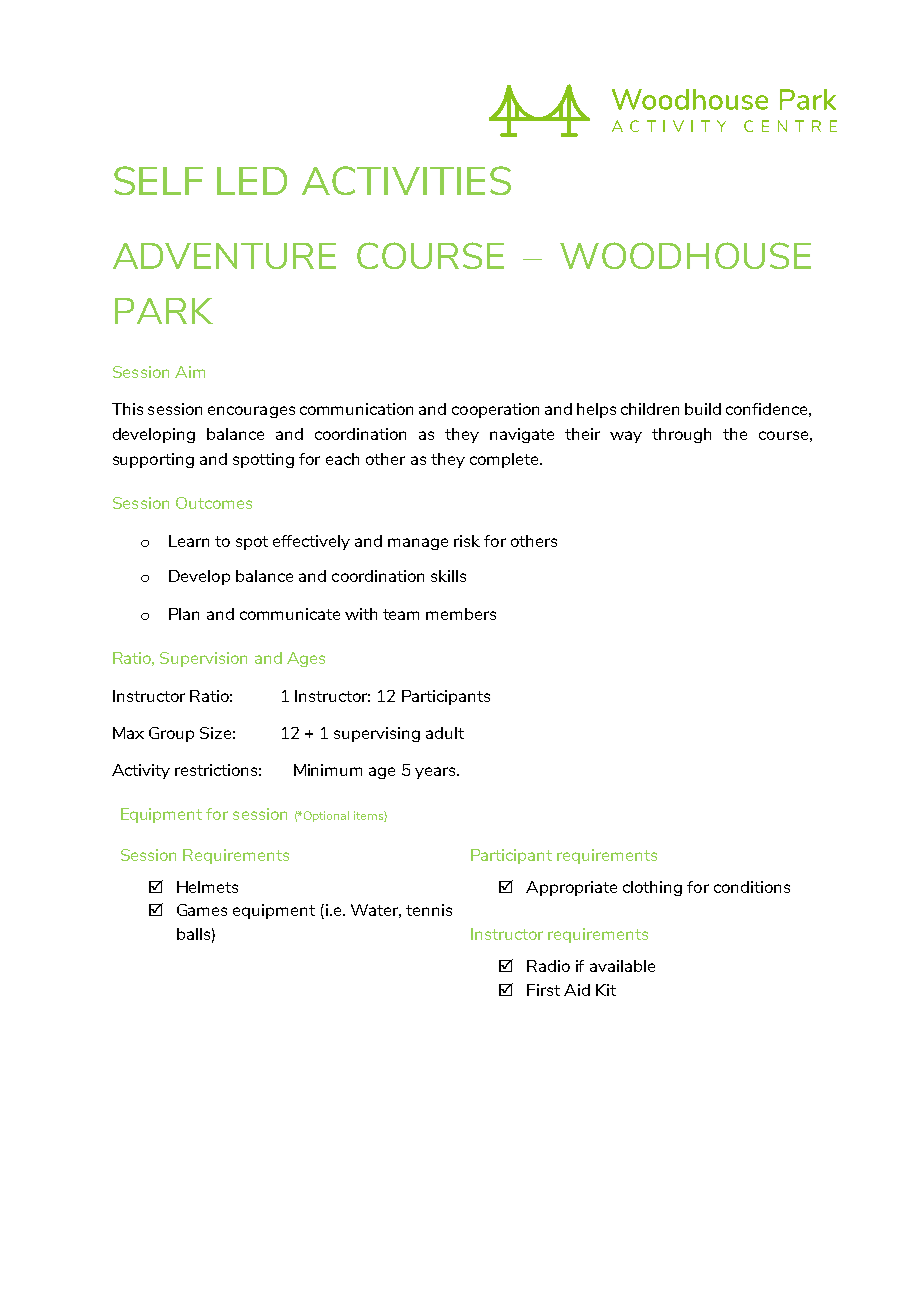 The height and width of the screenshot is (1308, 924). I want to click on through, so click(681, 435).
